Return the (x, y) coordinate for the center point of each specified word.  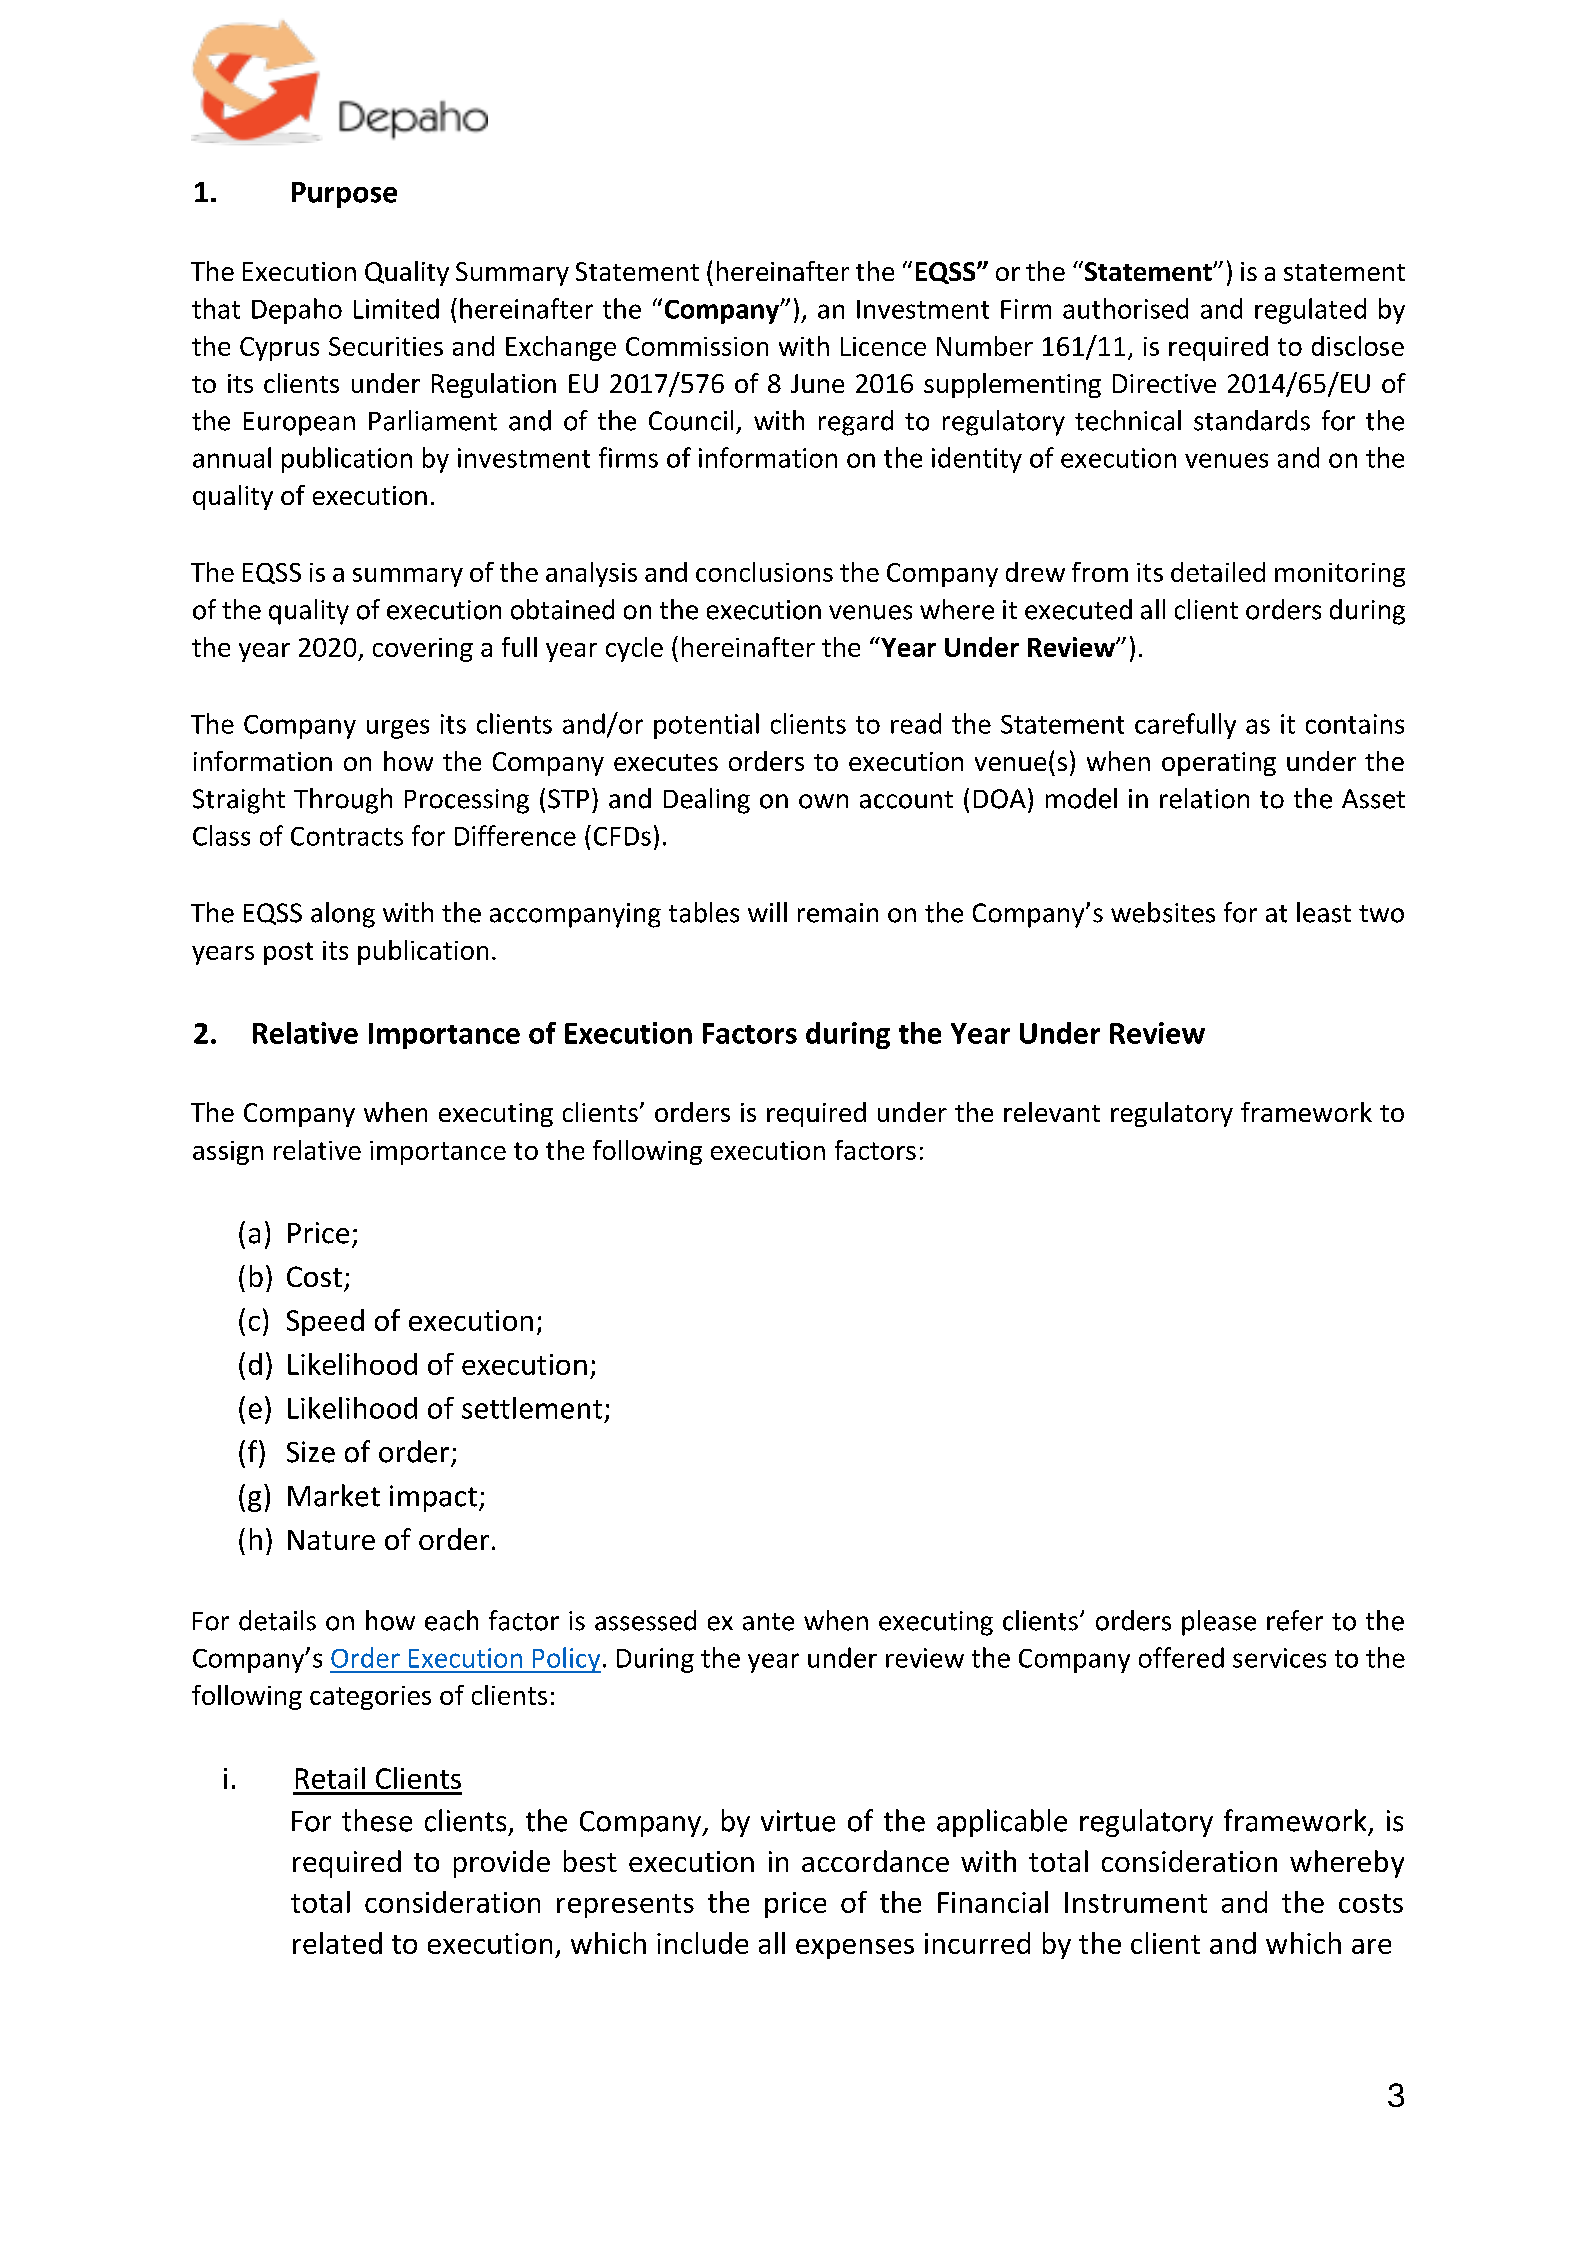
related (337, 1943)
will (767, 912)
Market (334, 1495)
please (1219, 1623)
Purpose (344, 195)
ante (768, 1622)
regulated (1310, 311)
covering (423, 650)
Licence (883, 346)
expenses (855, 1949)
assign (228, 1153)
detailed (1218, 572)
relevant (1052, 1112)
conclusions (764, 572)
